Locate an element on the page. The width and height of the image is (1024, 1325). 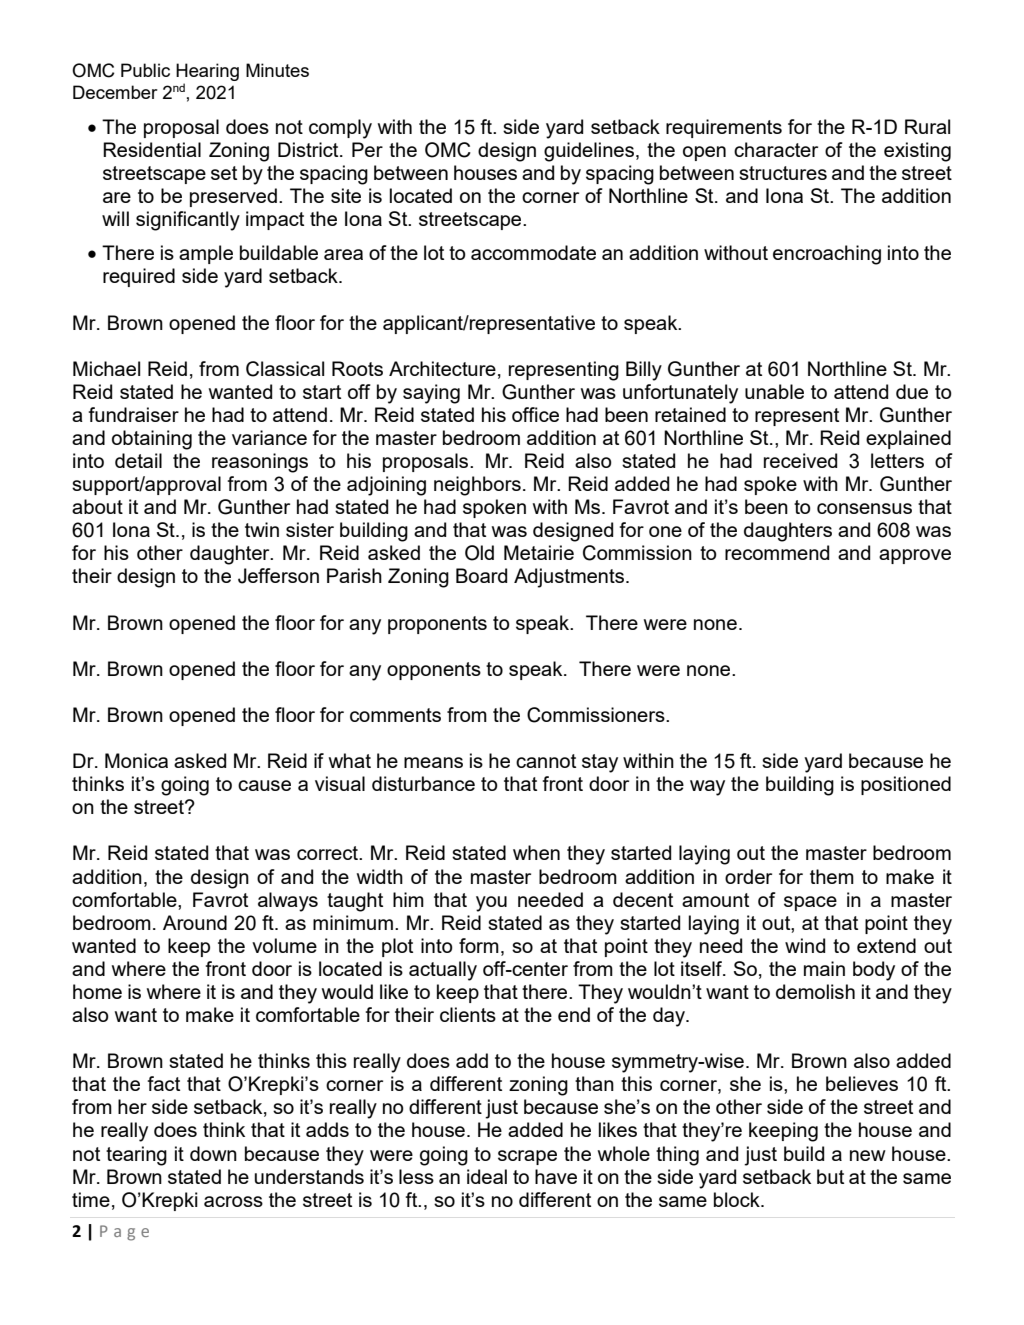
guidelines is located at coordinates (590, 152).
